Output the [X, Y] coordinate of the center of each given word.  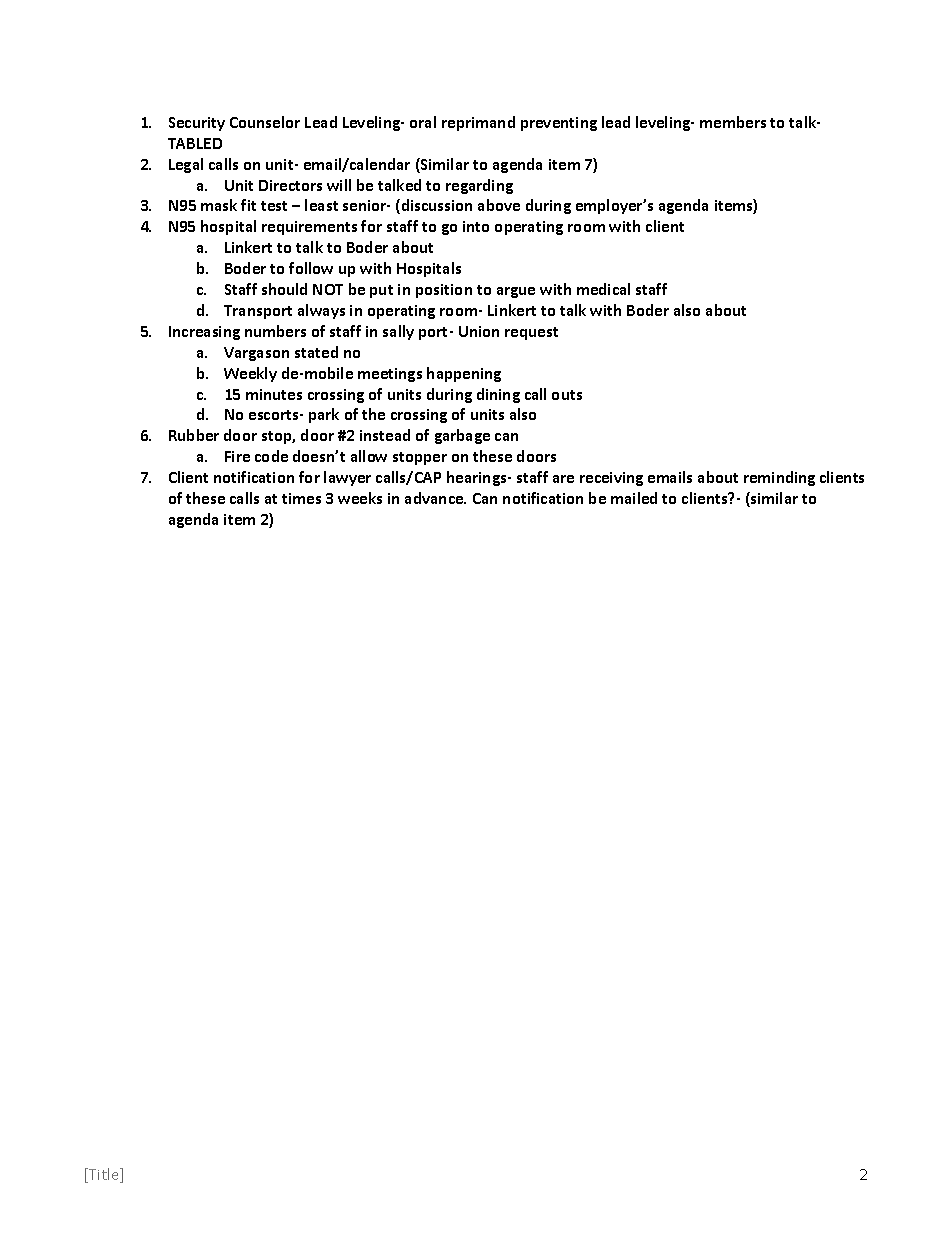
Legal [186, 165]
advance [435, 498]
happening [464, 374]
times [301, 498]
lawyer [347, 478]
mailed [634, 498]
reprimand [478, 123]
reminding [779, 478]
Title [104, 1175]
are [563, 479]
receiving [611, 479]
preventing [559, 124]
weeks [360, 498]
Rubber [194, 435]
